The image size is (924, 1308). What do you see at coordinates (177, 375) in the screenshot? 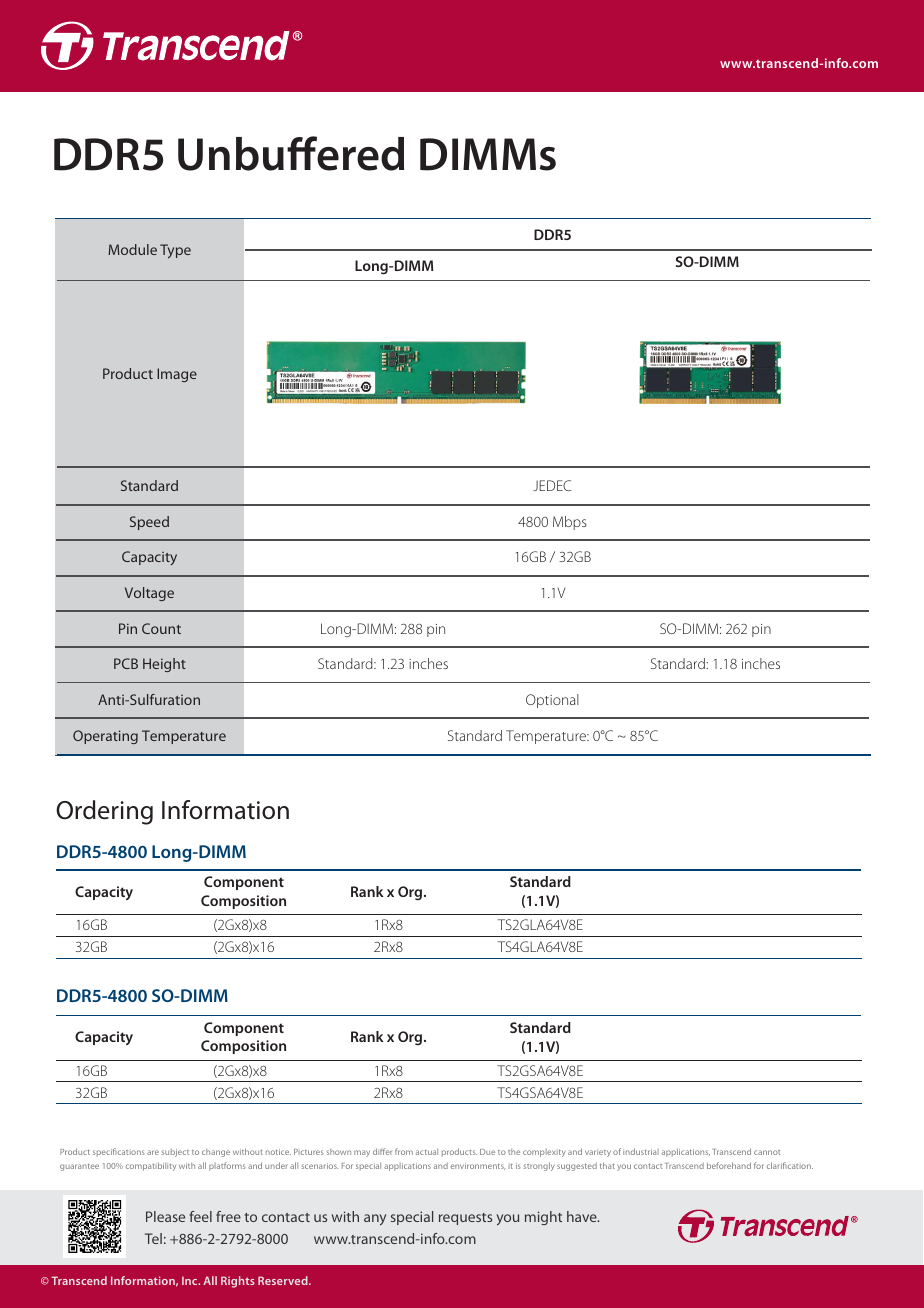
I see `Image` at bounding box center [177, 375].
